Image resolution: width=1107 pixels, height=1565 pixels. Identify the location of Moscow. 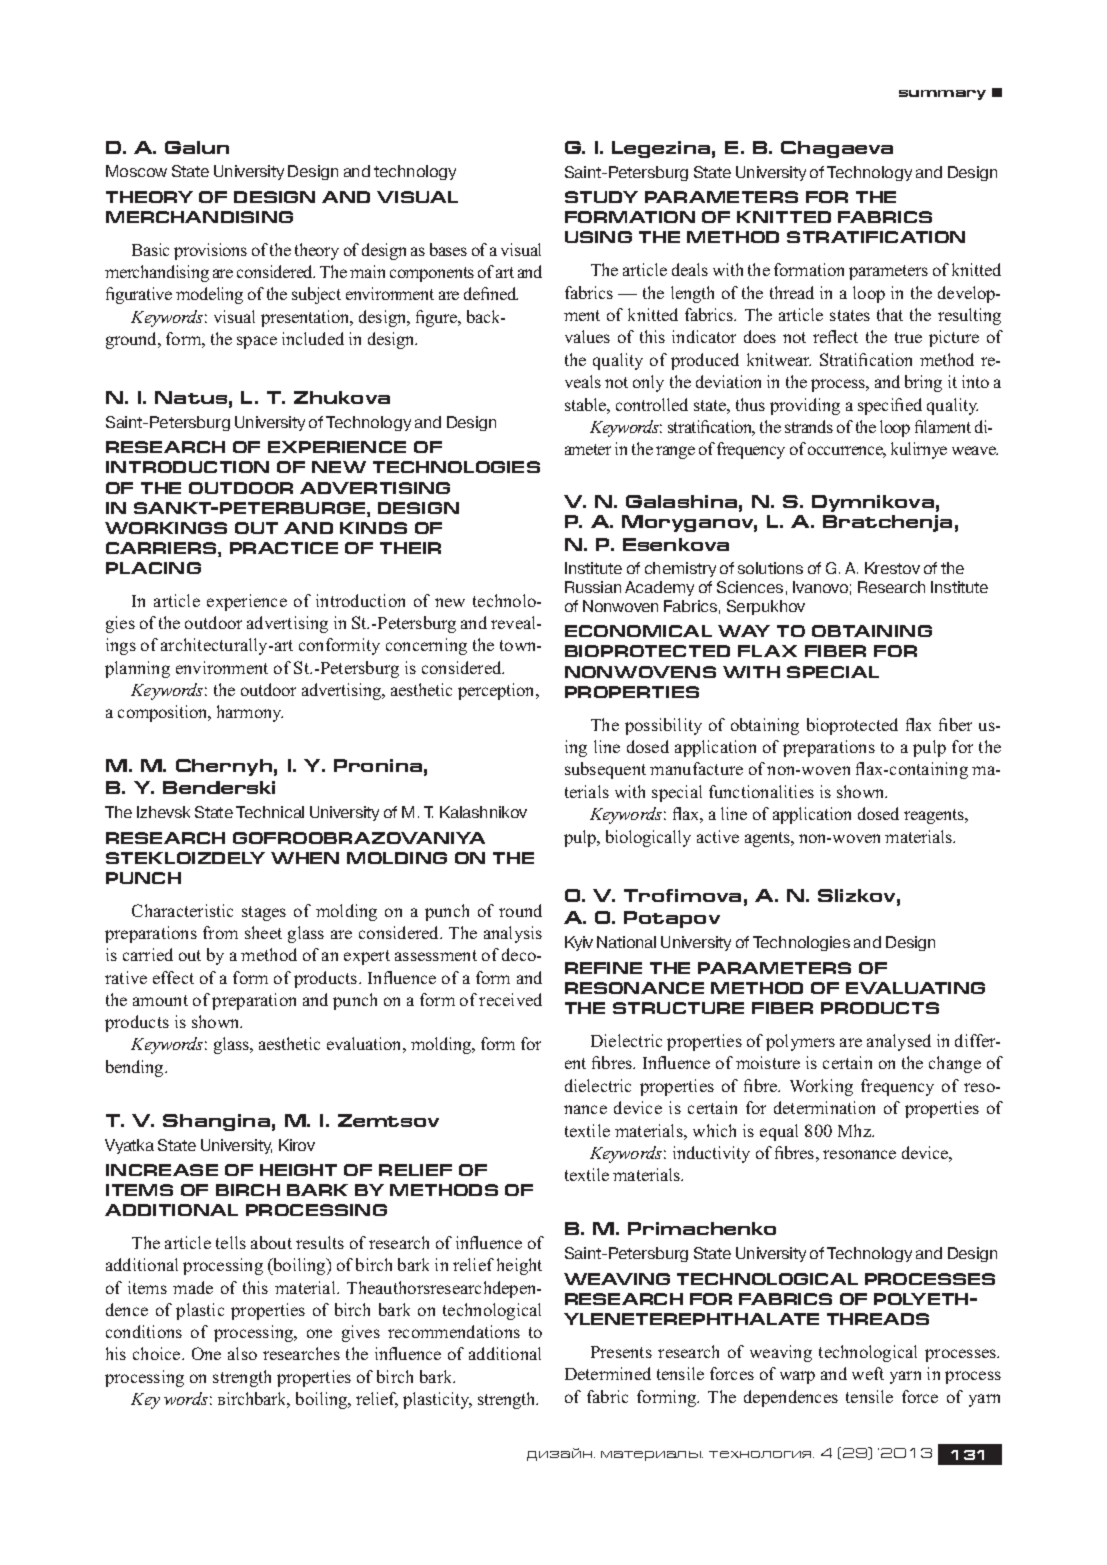
(136, 171).
